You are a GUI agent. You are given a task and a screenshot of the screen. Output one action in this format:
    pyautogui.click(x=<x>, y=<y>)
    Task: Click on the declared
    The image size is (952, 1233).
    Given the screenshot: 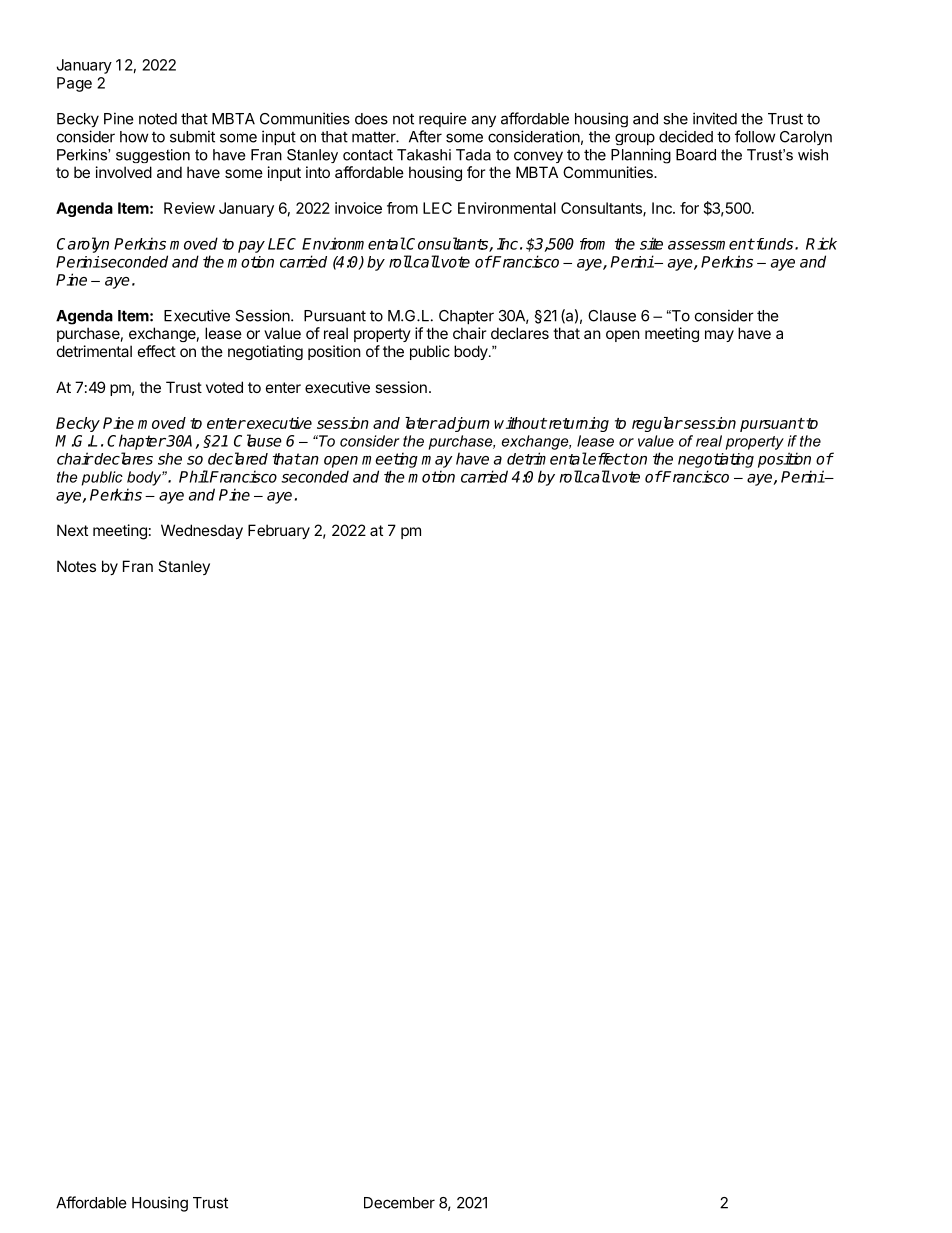 What is the action you would take?
    pyautogui.click(x=238, y=458)
